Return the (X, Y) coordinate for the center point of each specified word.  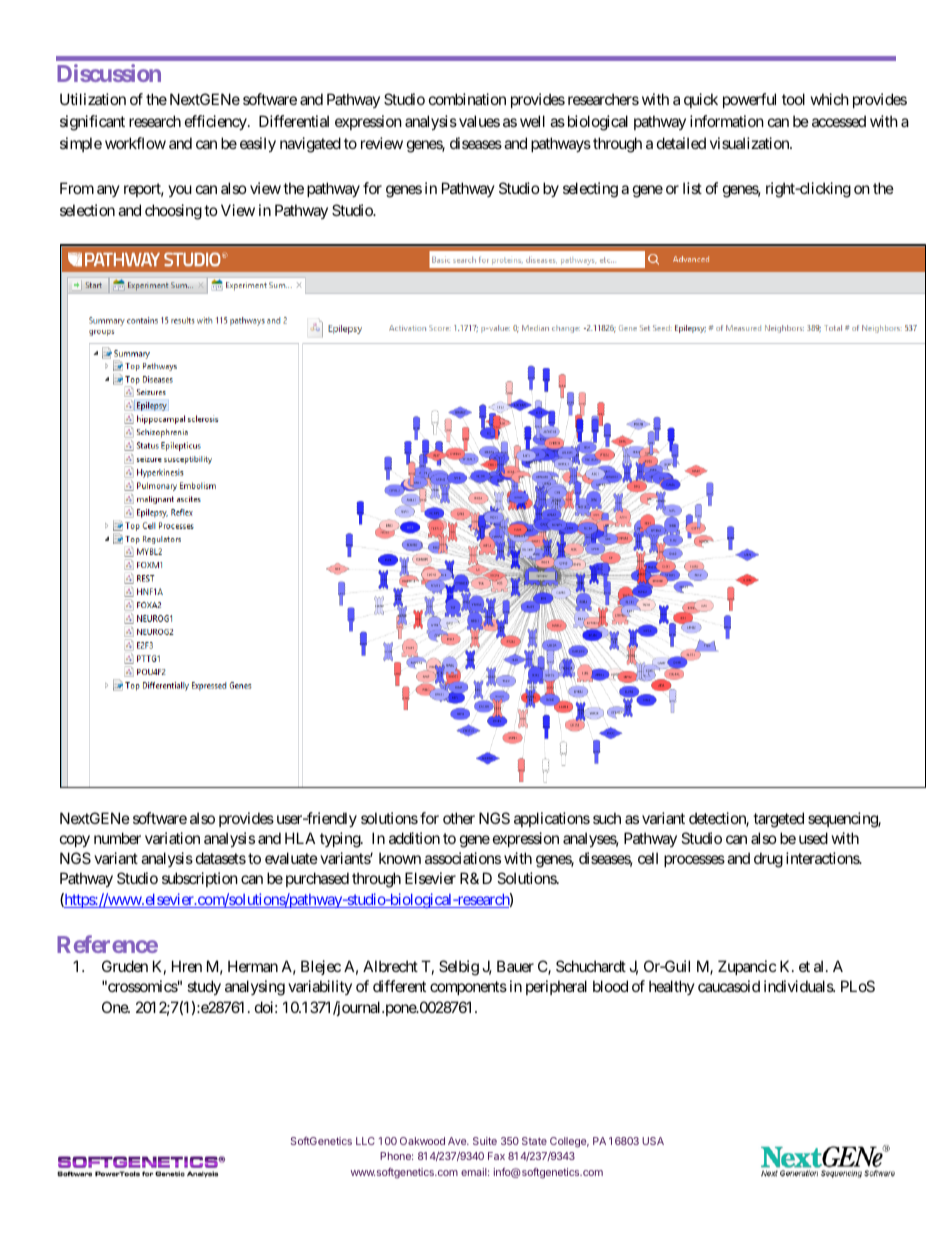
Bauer (515, 966)
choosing (173, 212)
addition (414, 838)
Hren (187, 966)
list (692, 188)
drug (768, 860)
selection (87, 210)
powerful (749, 100)
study (204, 987)
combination (467, 99)
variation (172, 838)
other (459, 818)
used (813, 838)
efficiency (217, 122)
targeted (778, 820)
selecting (590, 190)
